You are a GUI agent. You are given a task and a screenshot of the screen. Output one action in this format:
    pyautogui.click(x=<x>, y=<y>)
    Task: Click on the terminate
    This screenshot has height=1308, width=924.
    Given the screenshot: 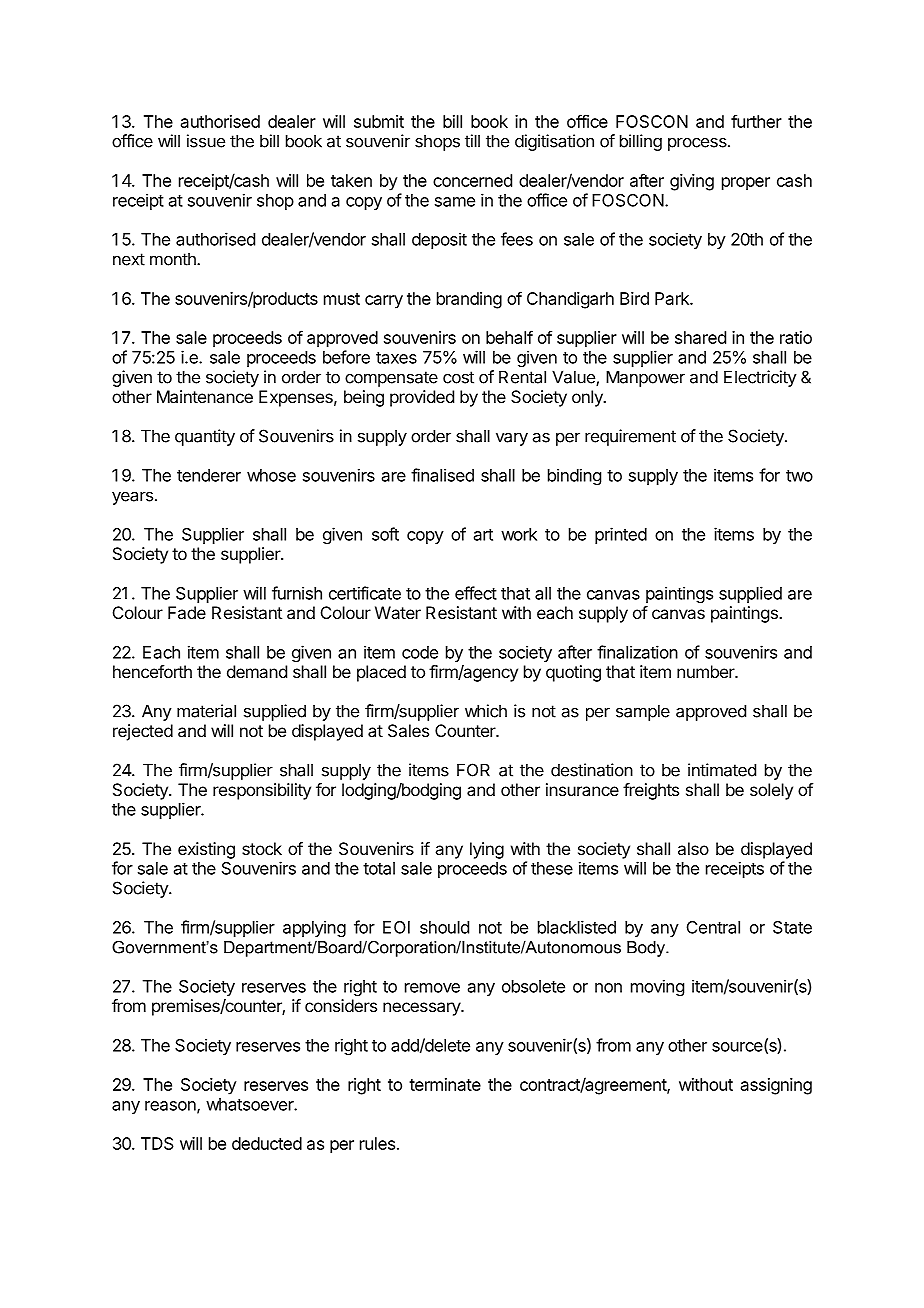 What is the action you would take?
    pyautogui.click(x=445, y=1084)
